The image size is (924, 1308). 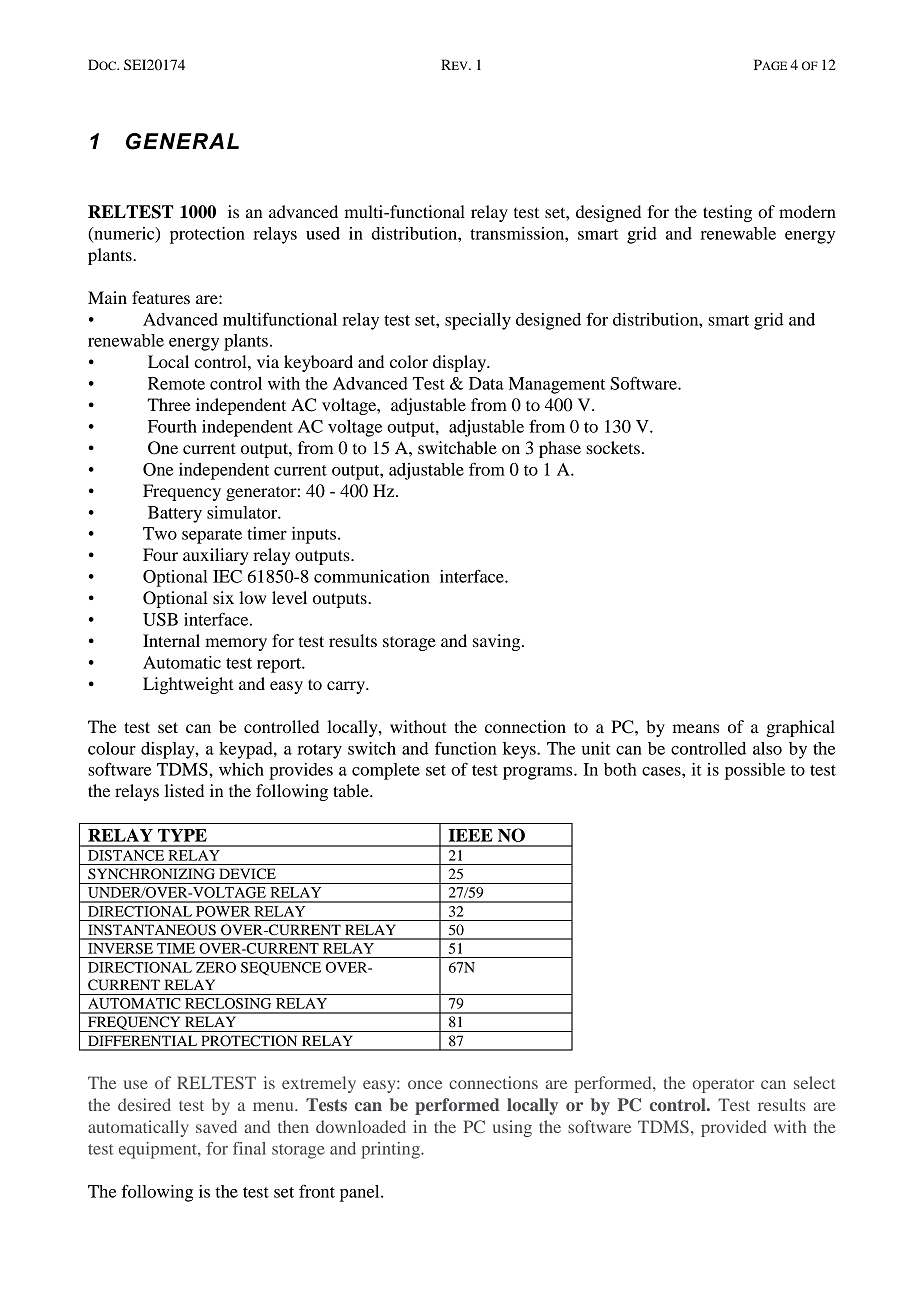 I want to click on Data, so click(x=486, y=383).
